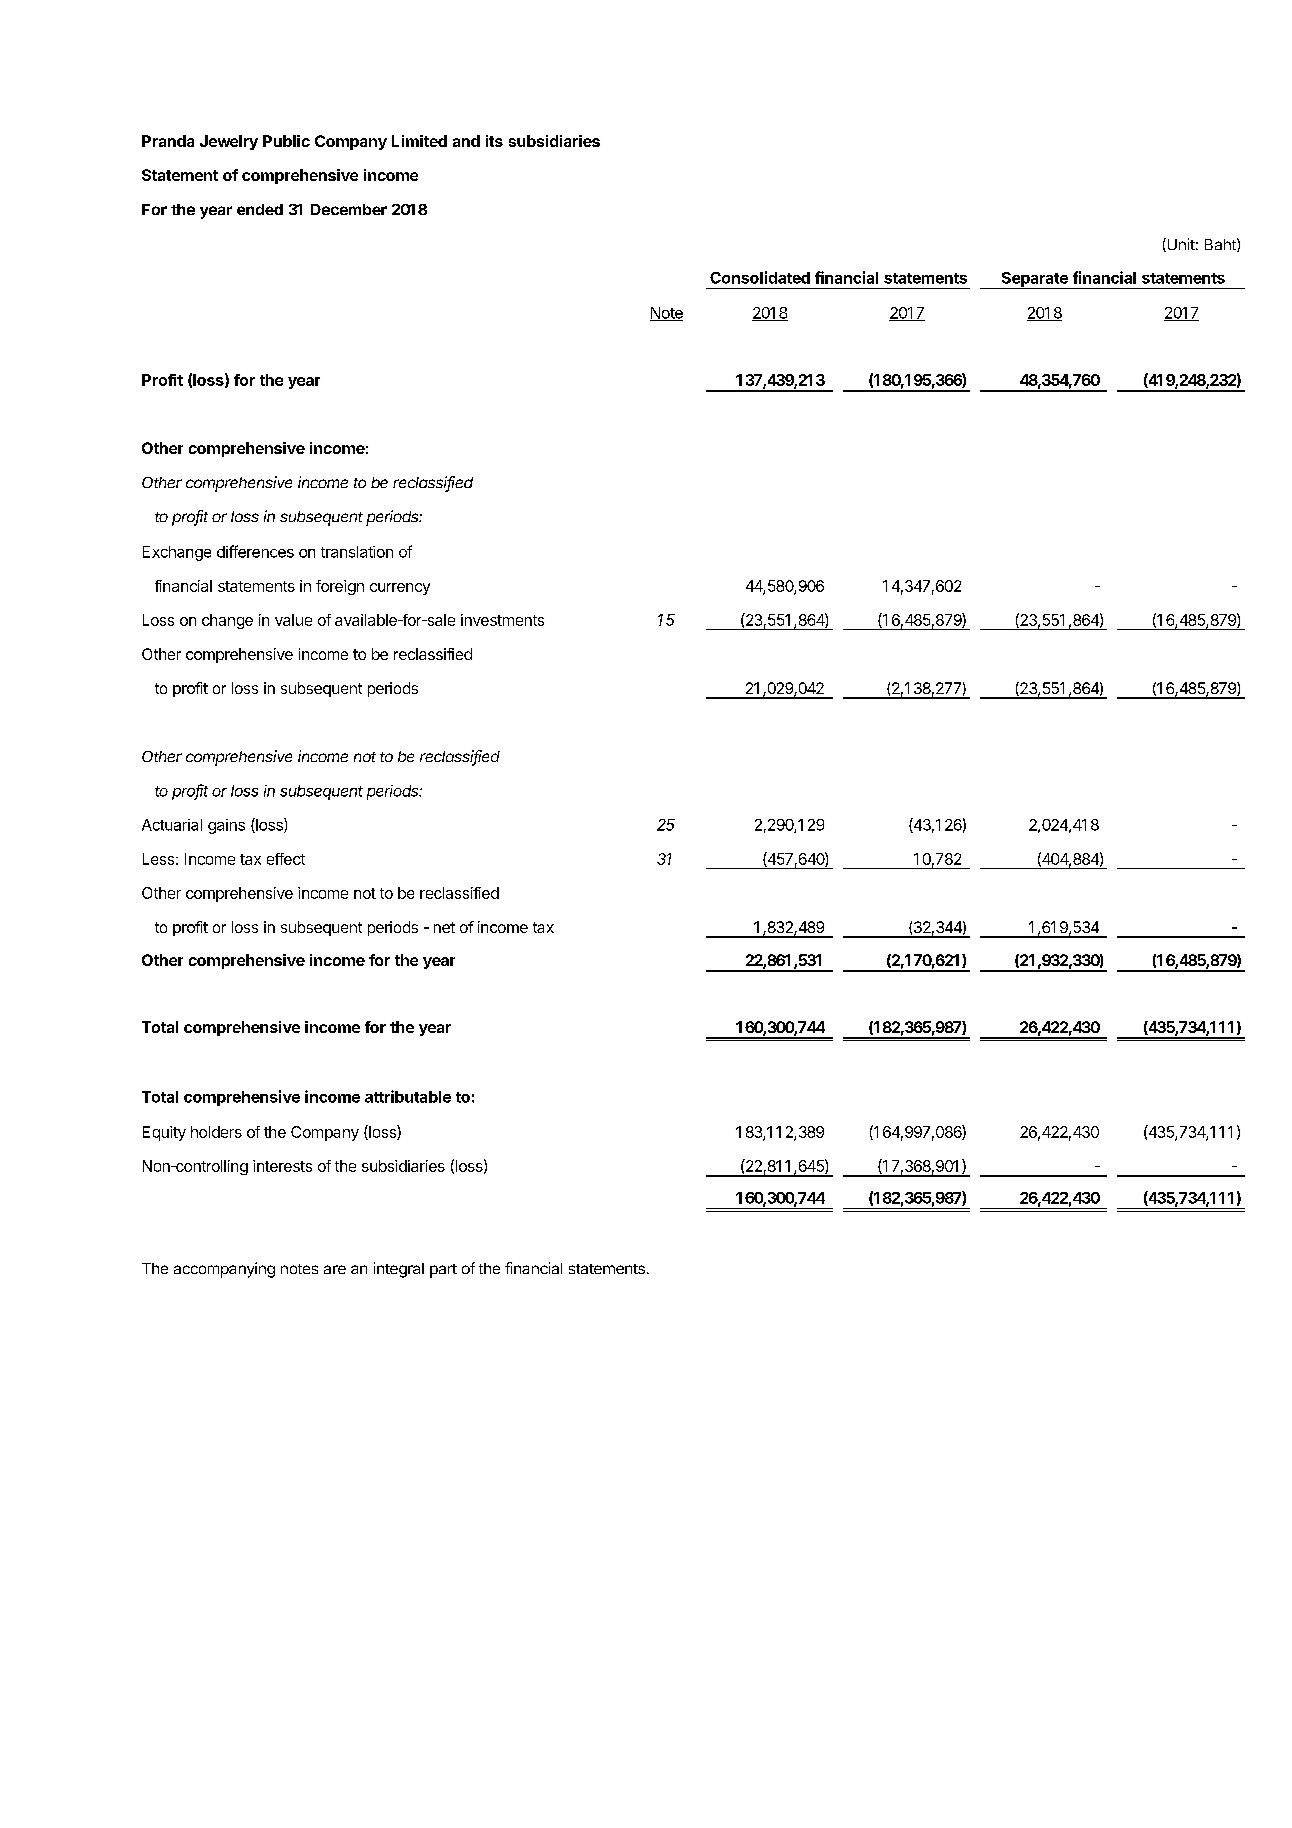 The image size is (1292, 1828). I want to click on its, so click(494, 141).
